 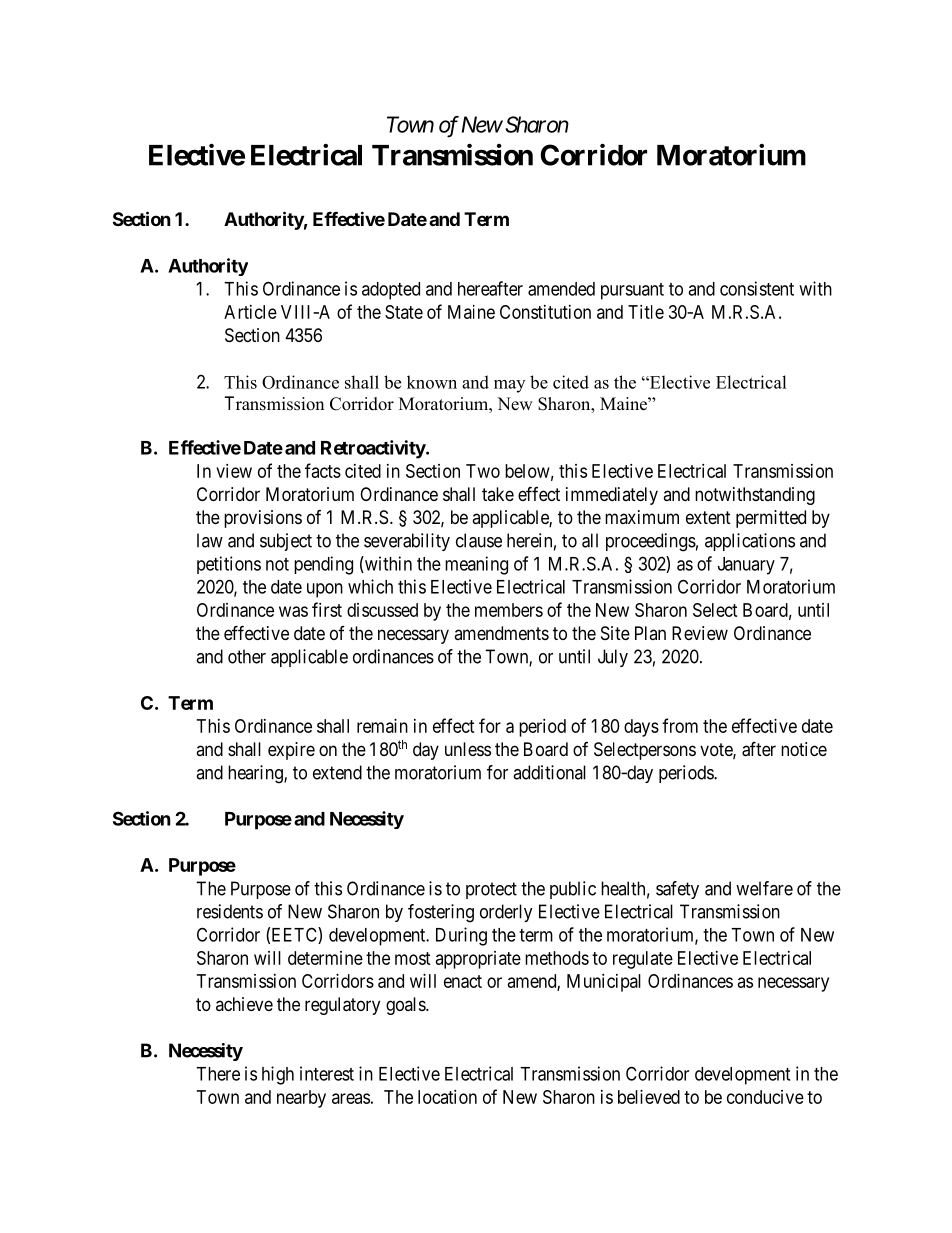 What do you see at coordinates (680, 725) in the screenshot?
I see `from` at bounding box center [680, 725].
